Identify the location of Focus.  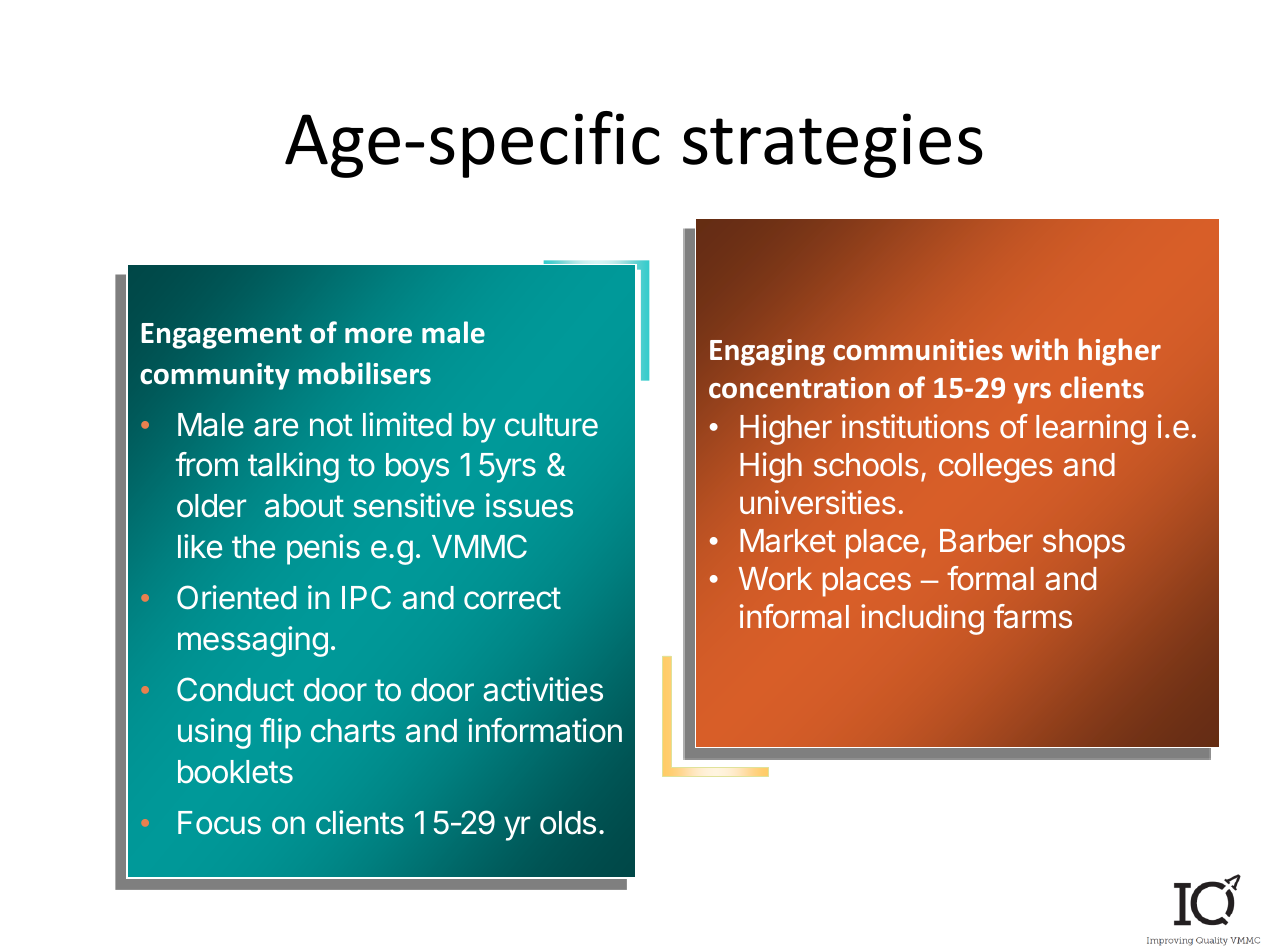
(219, 823).
